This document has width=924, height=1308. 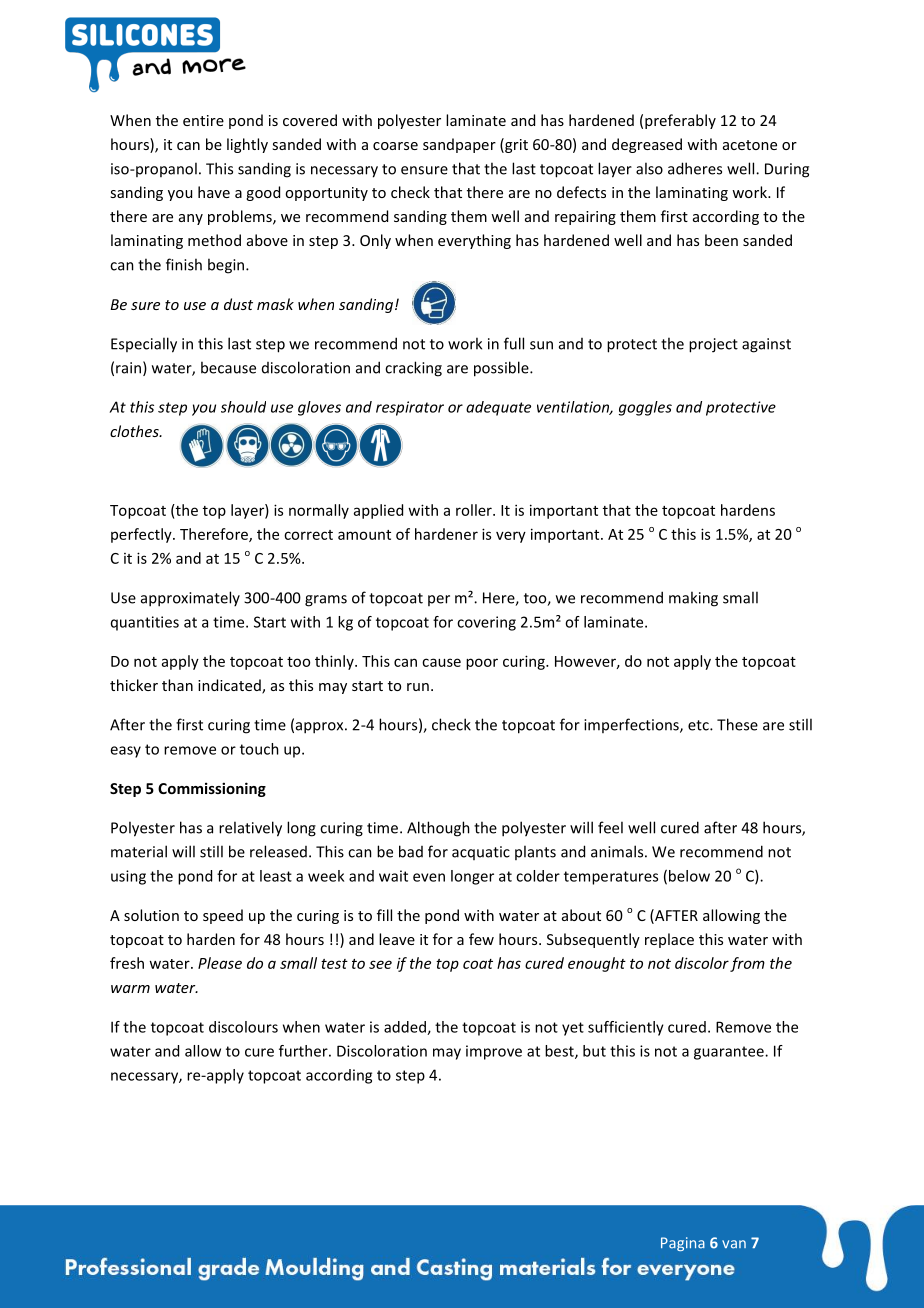 What do you see at coordinates (203, 120) in the document?
I see `entire` at bounding box center [203, 120].
